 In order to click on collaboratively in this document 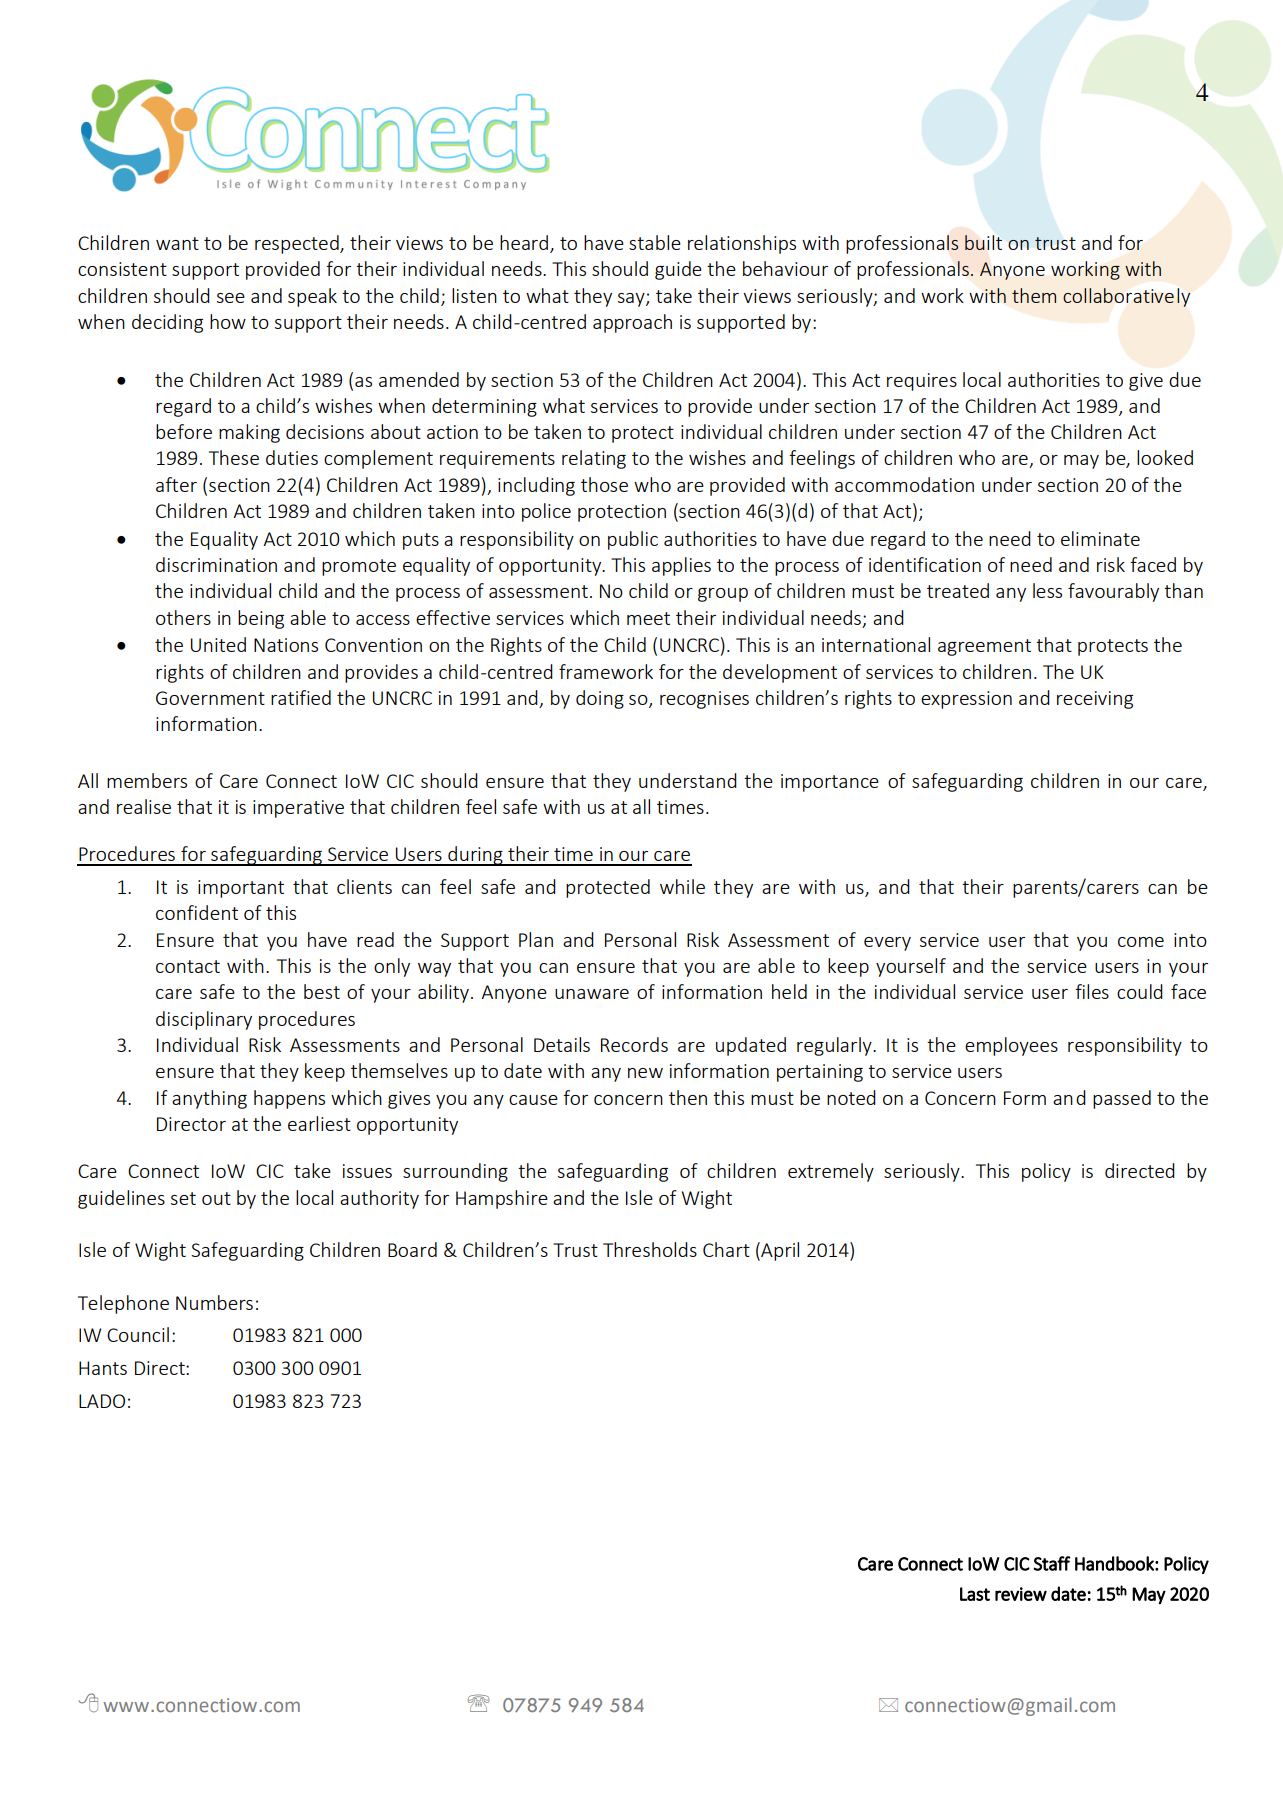, I will do `click(1126, 297)`.
